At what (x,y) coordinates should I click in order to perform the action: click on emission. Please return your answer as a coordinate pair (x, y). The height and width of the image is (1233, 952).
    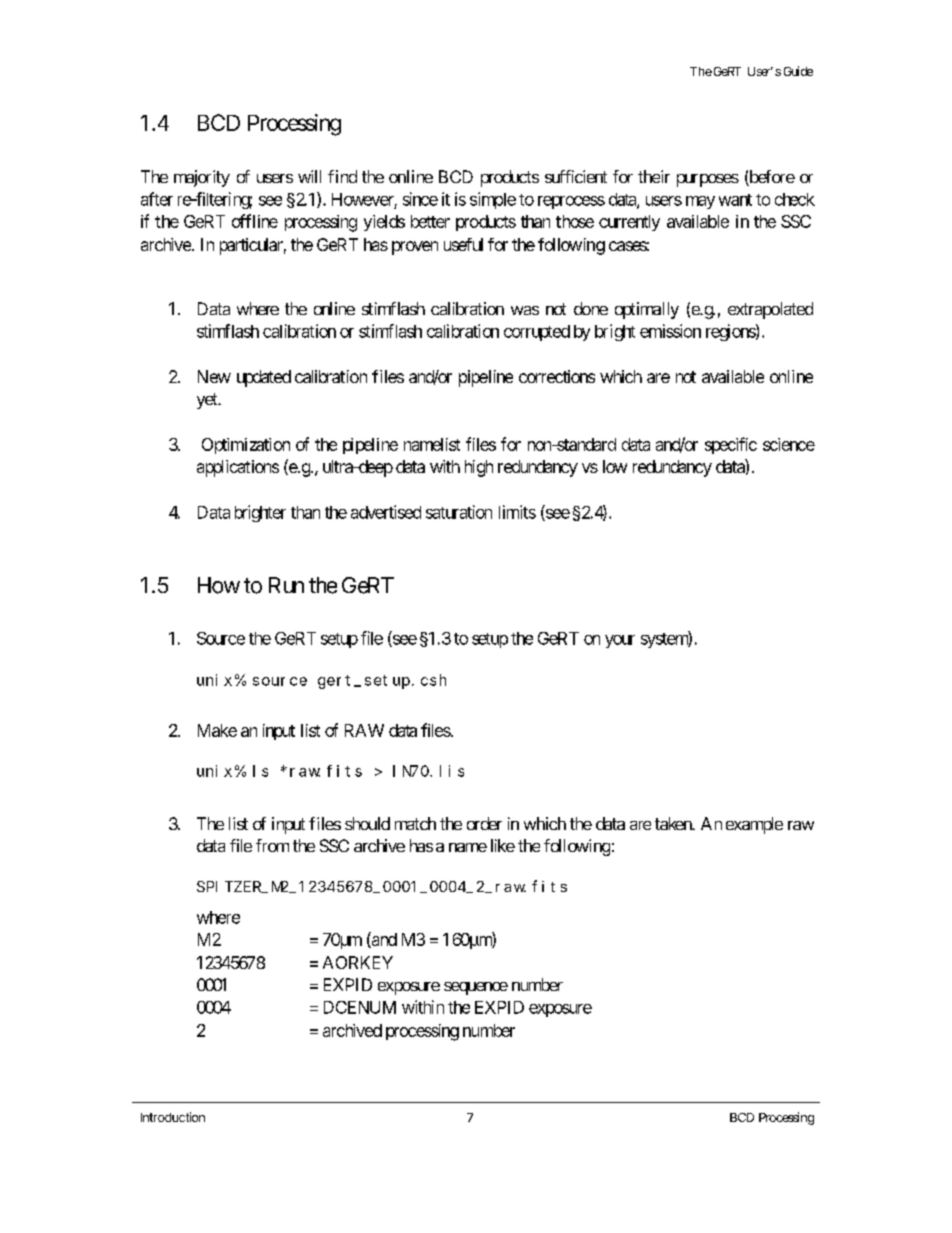
    Looking at the image, I should click on (670, 331).
